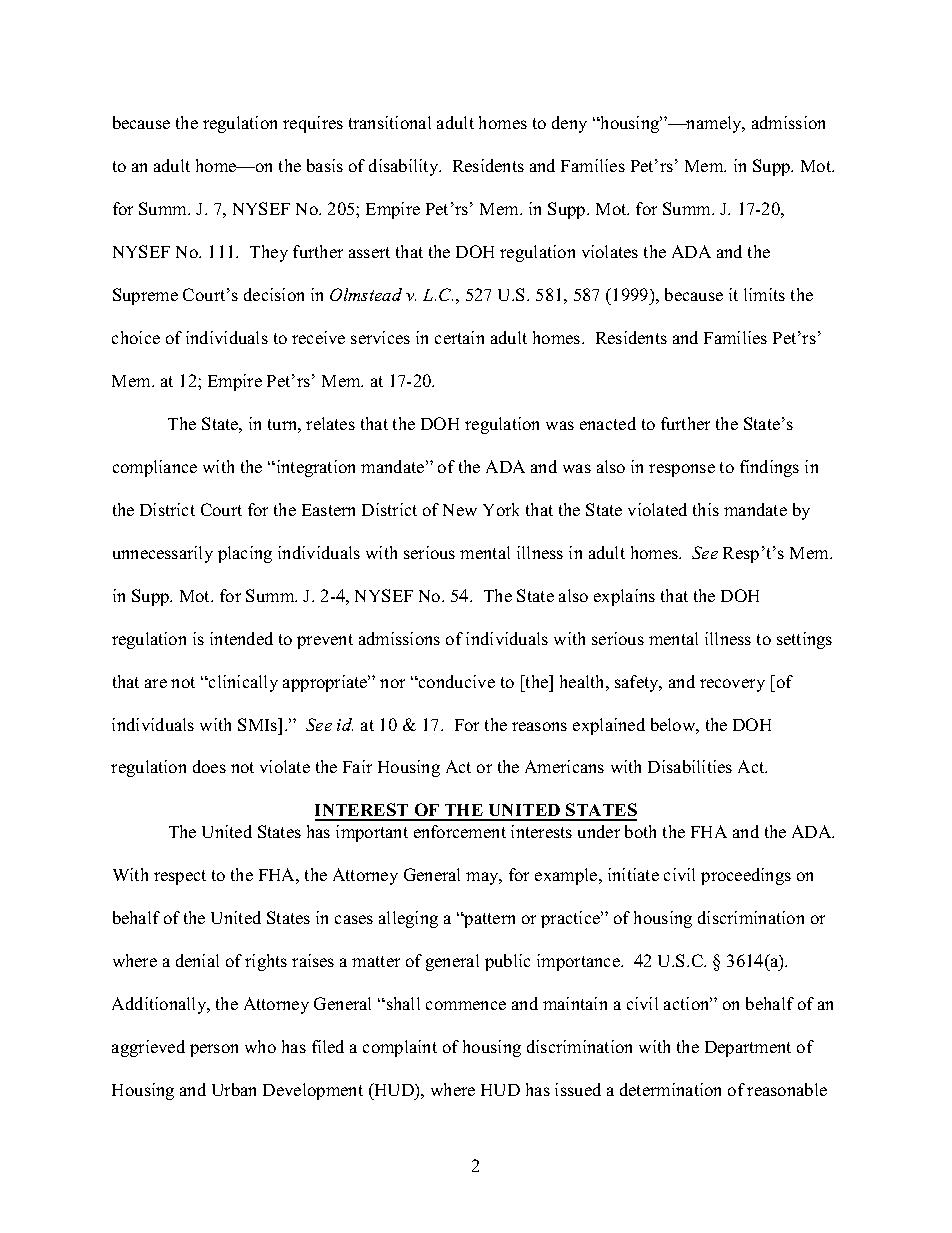  Describe the element at coordinates (155, 468) in the screenshot. I see `compliance` at that location.
